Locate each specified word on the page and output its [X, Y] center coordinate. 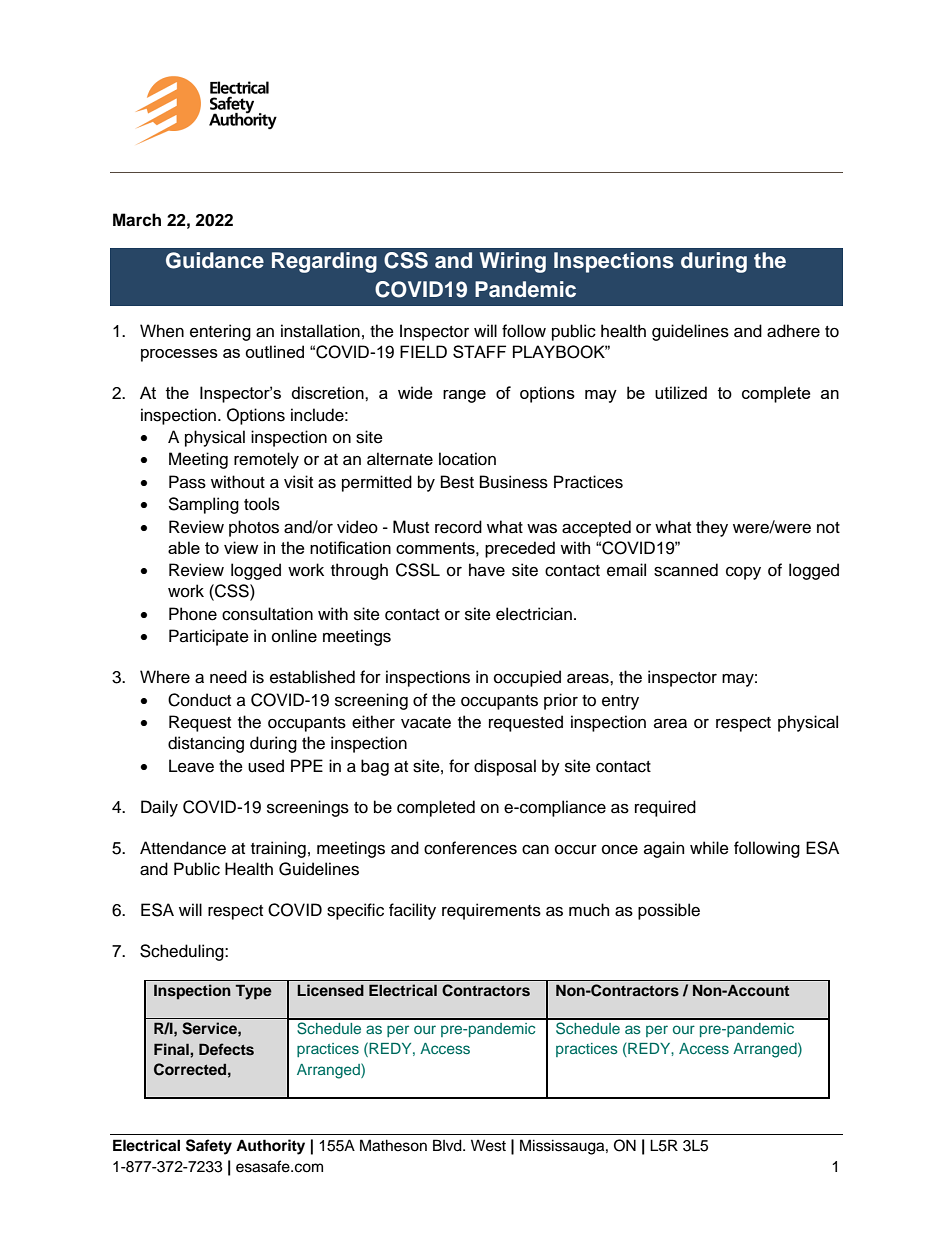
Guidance [215, 260]
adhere [793, 331]
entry [620, 702]
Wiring [513, 262]
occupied [527, 678]
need [228, 677]
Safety [209, 1147]
